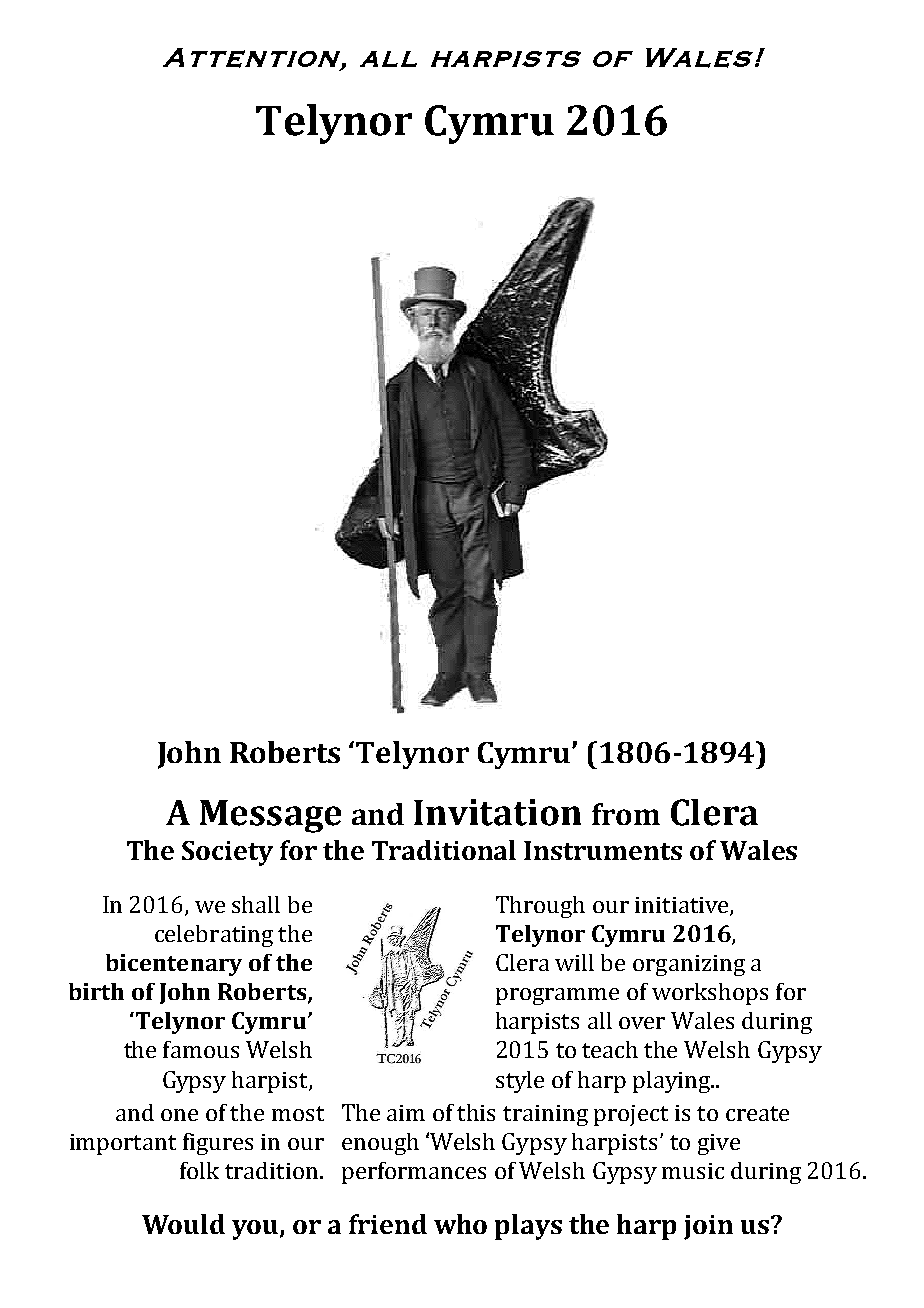 The width and height of the page is (924, 1308). What do you see at coordinates (270, 816) in the page?
I see `Message` at bounding box center [270, 816].
